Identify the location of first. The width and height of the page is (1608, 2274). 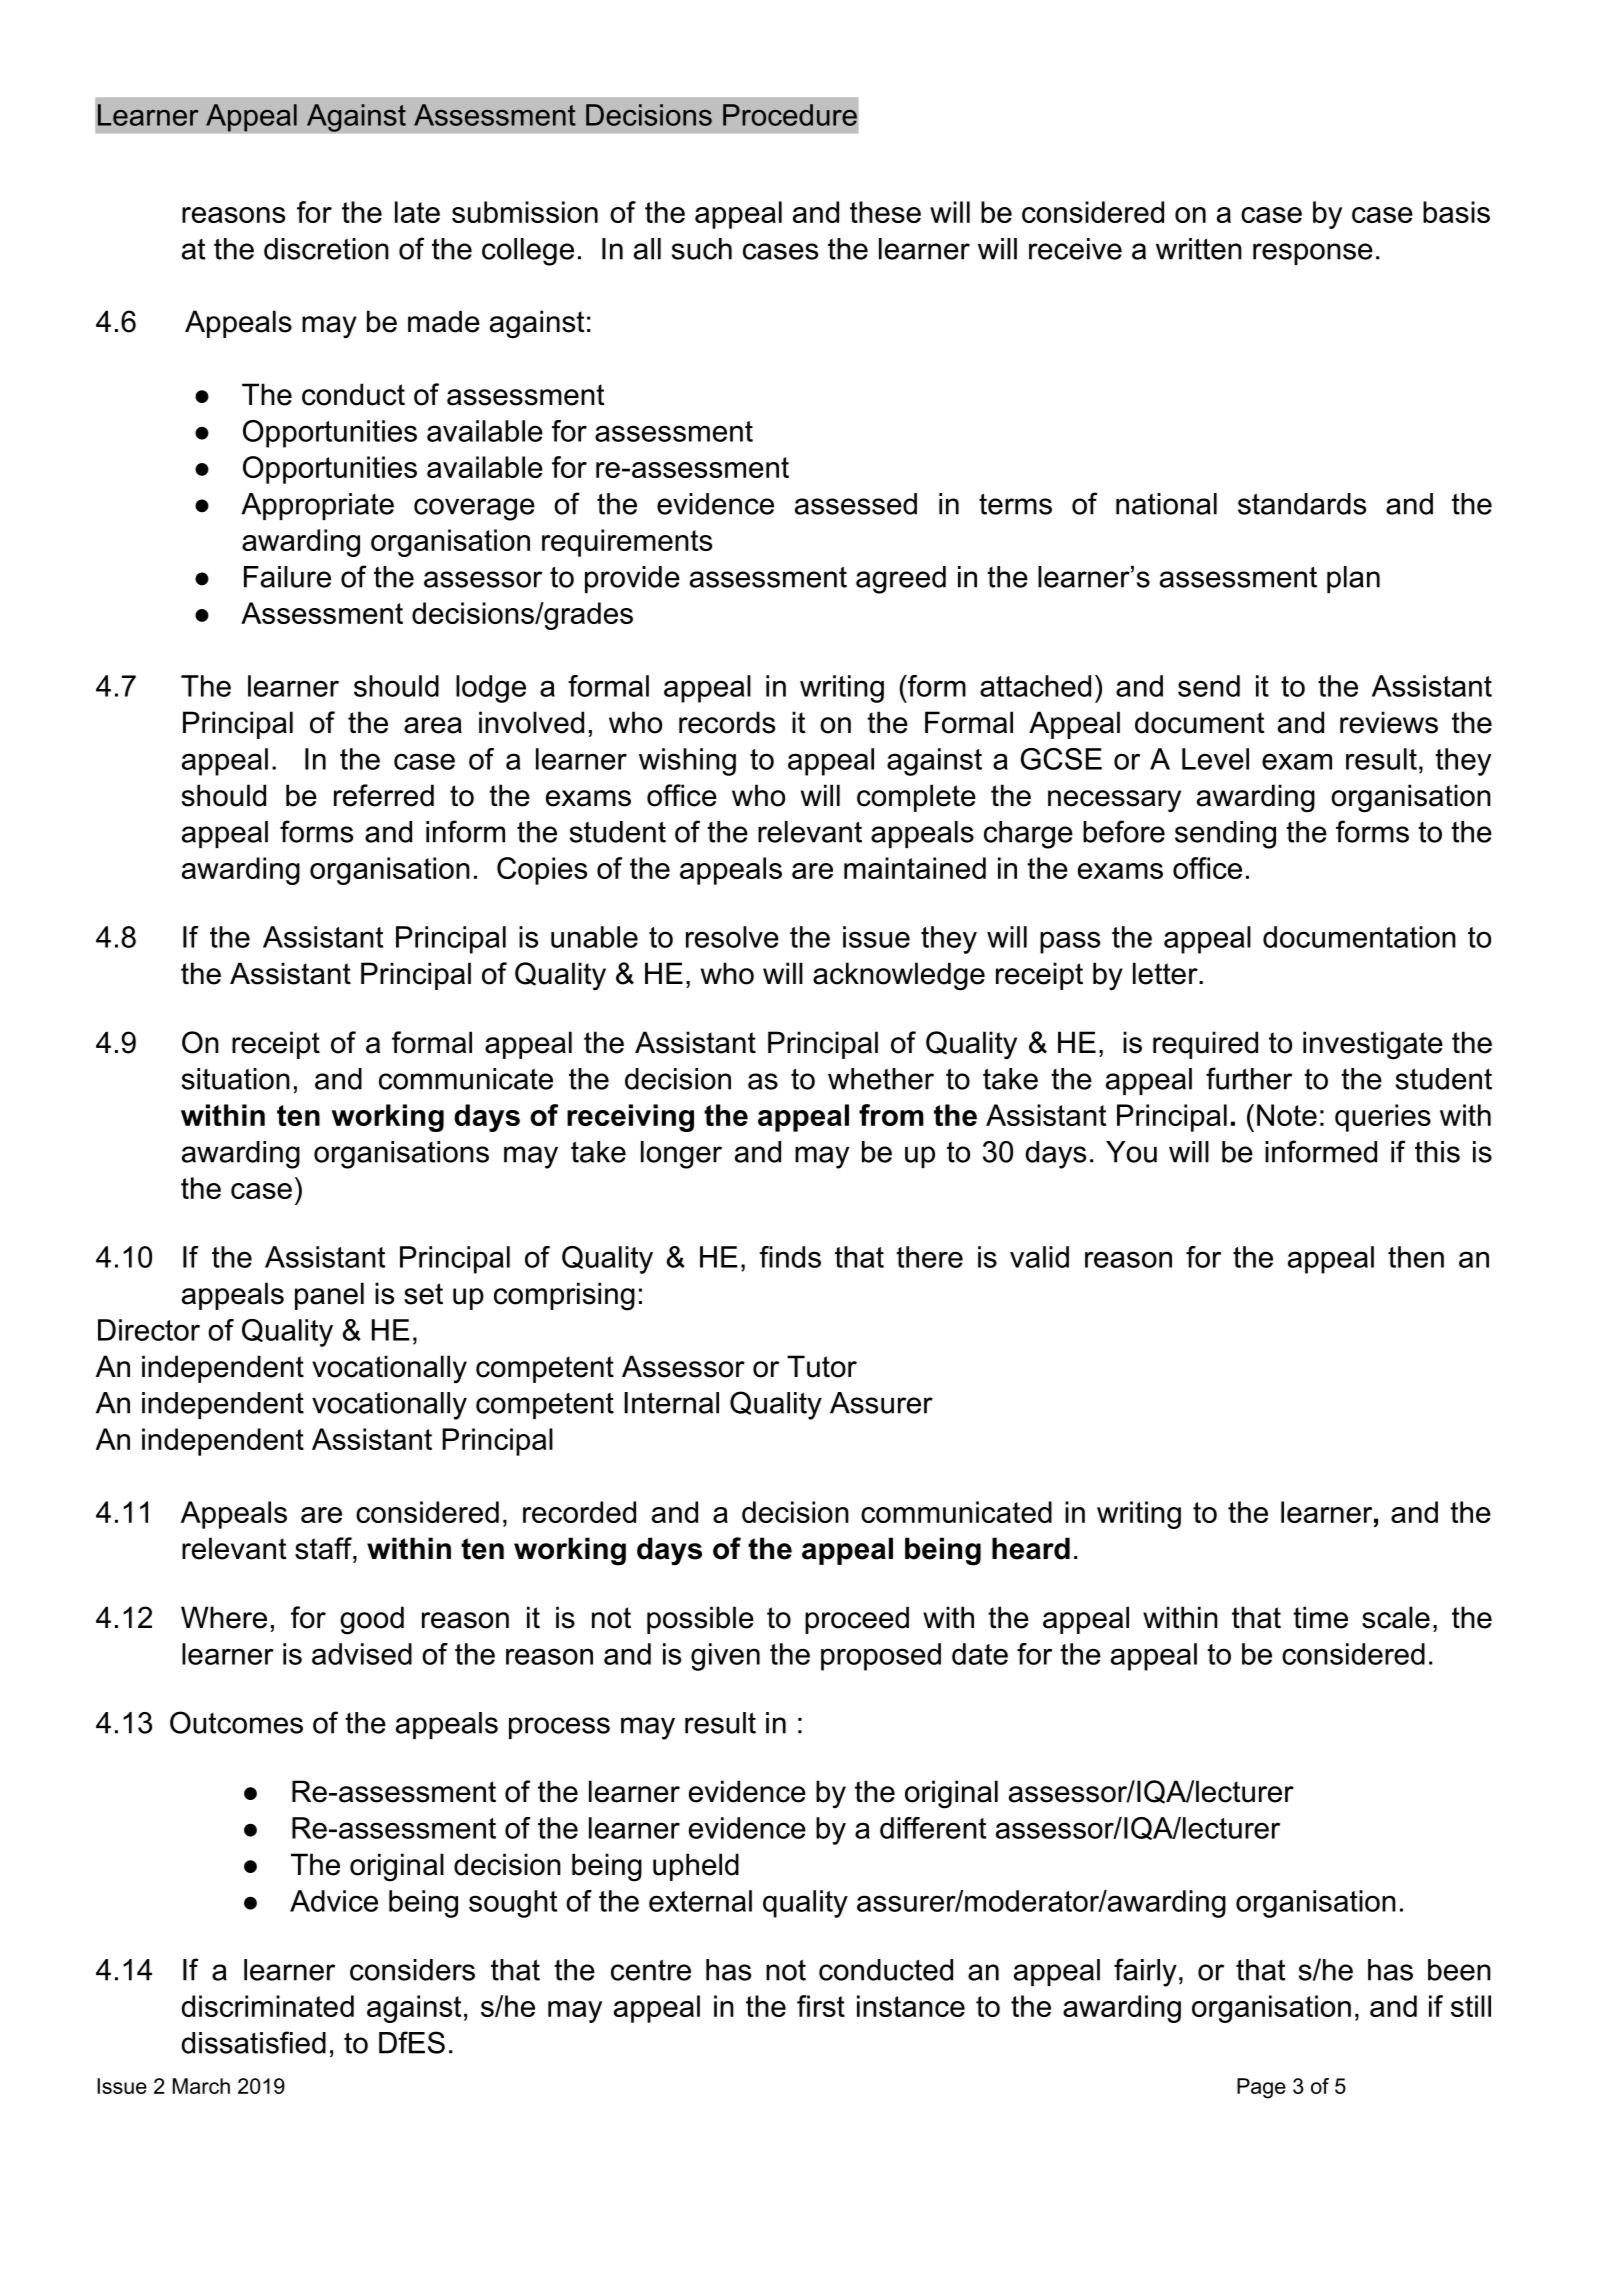
(821, 2006).
